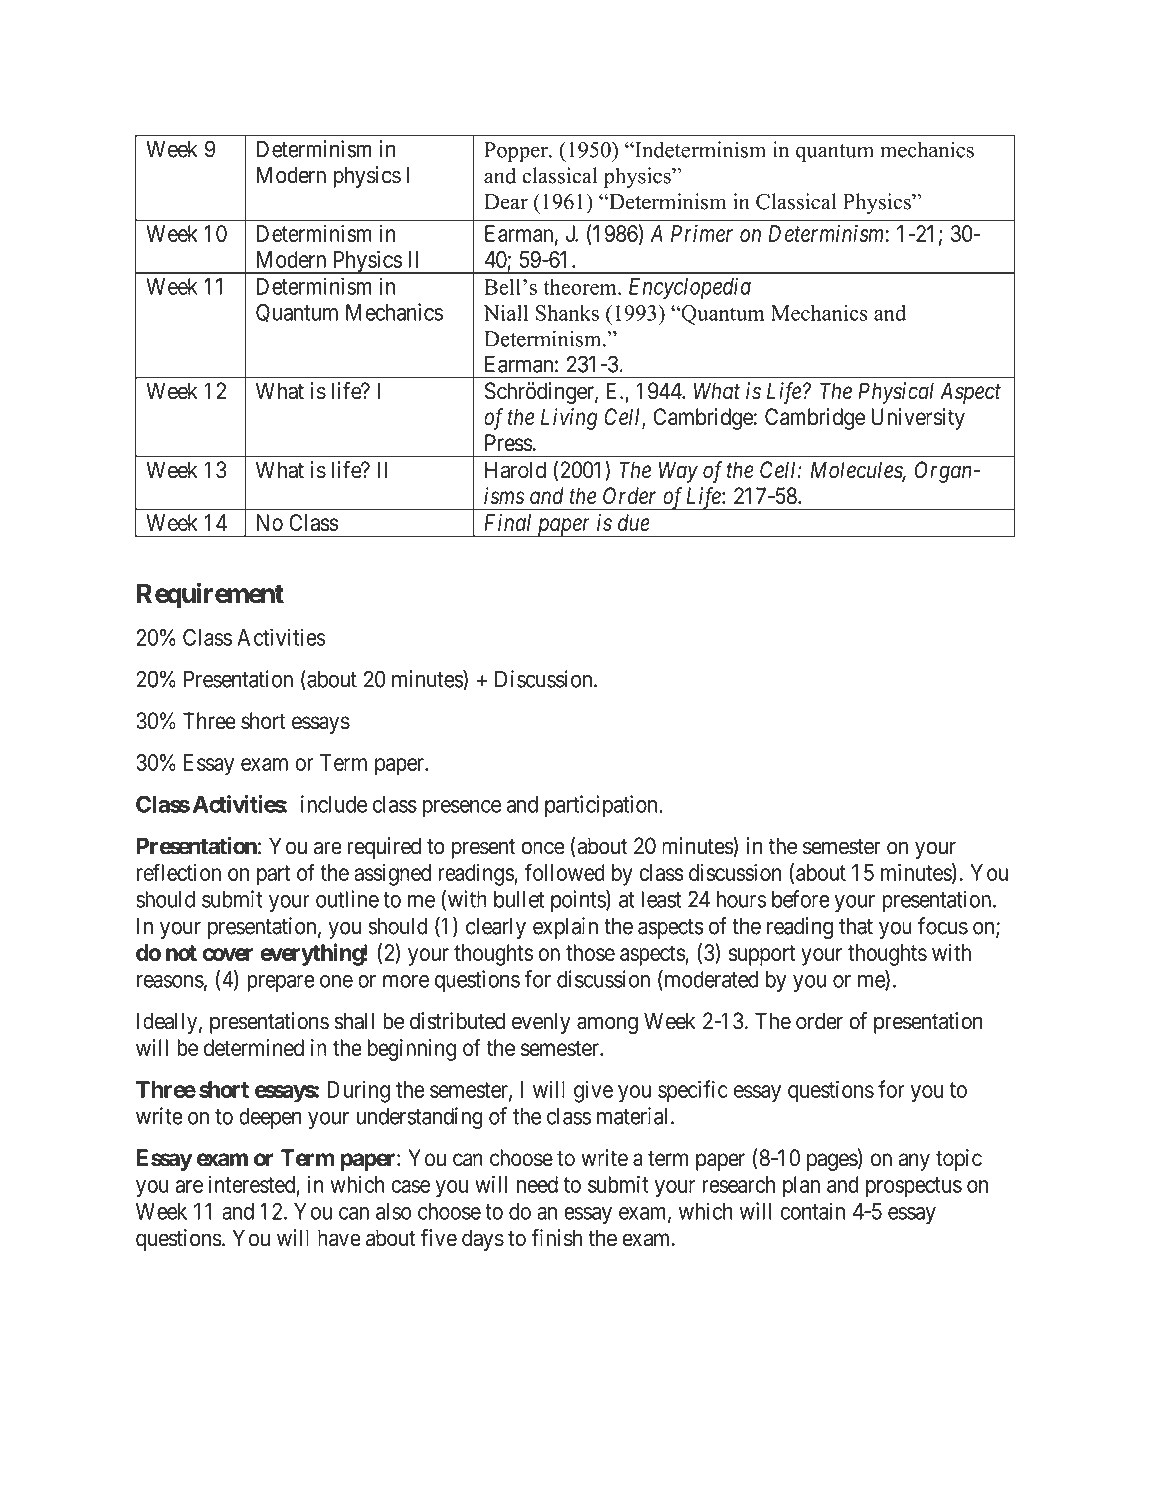 This page has width=1150, height=1488. I want to click on presence, so click(462, 808).
